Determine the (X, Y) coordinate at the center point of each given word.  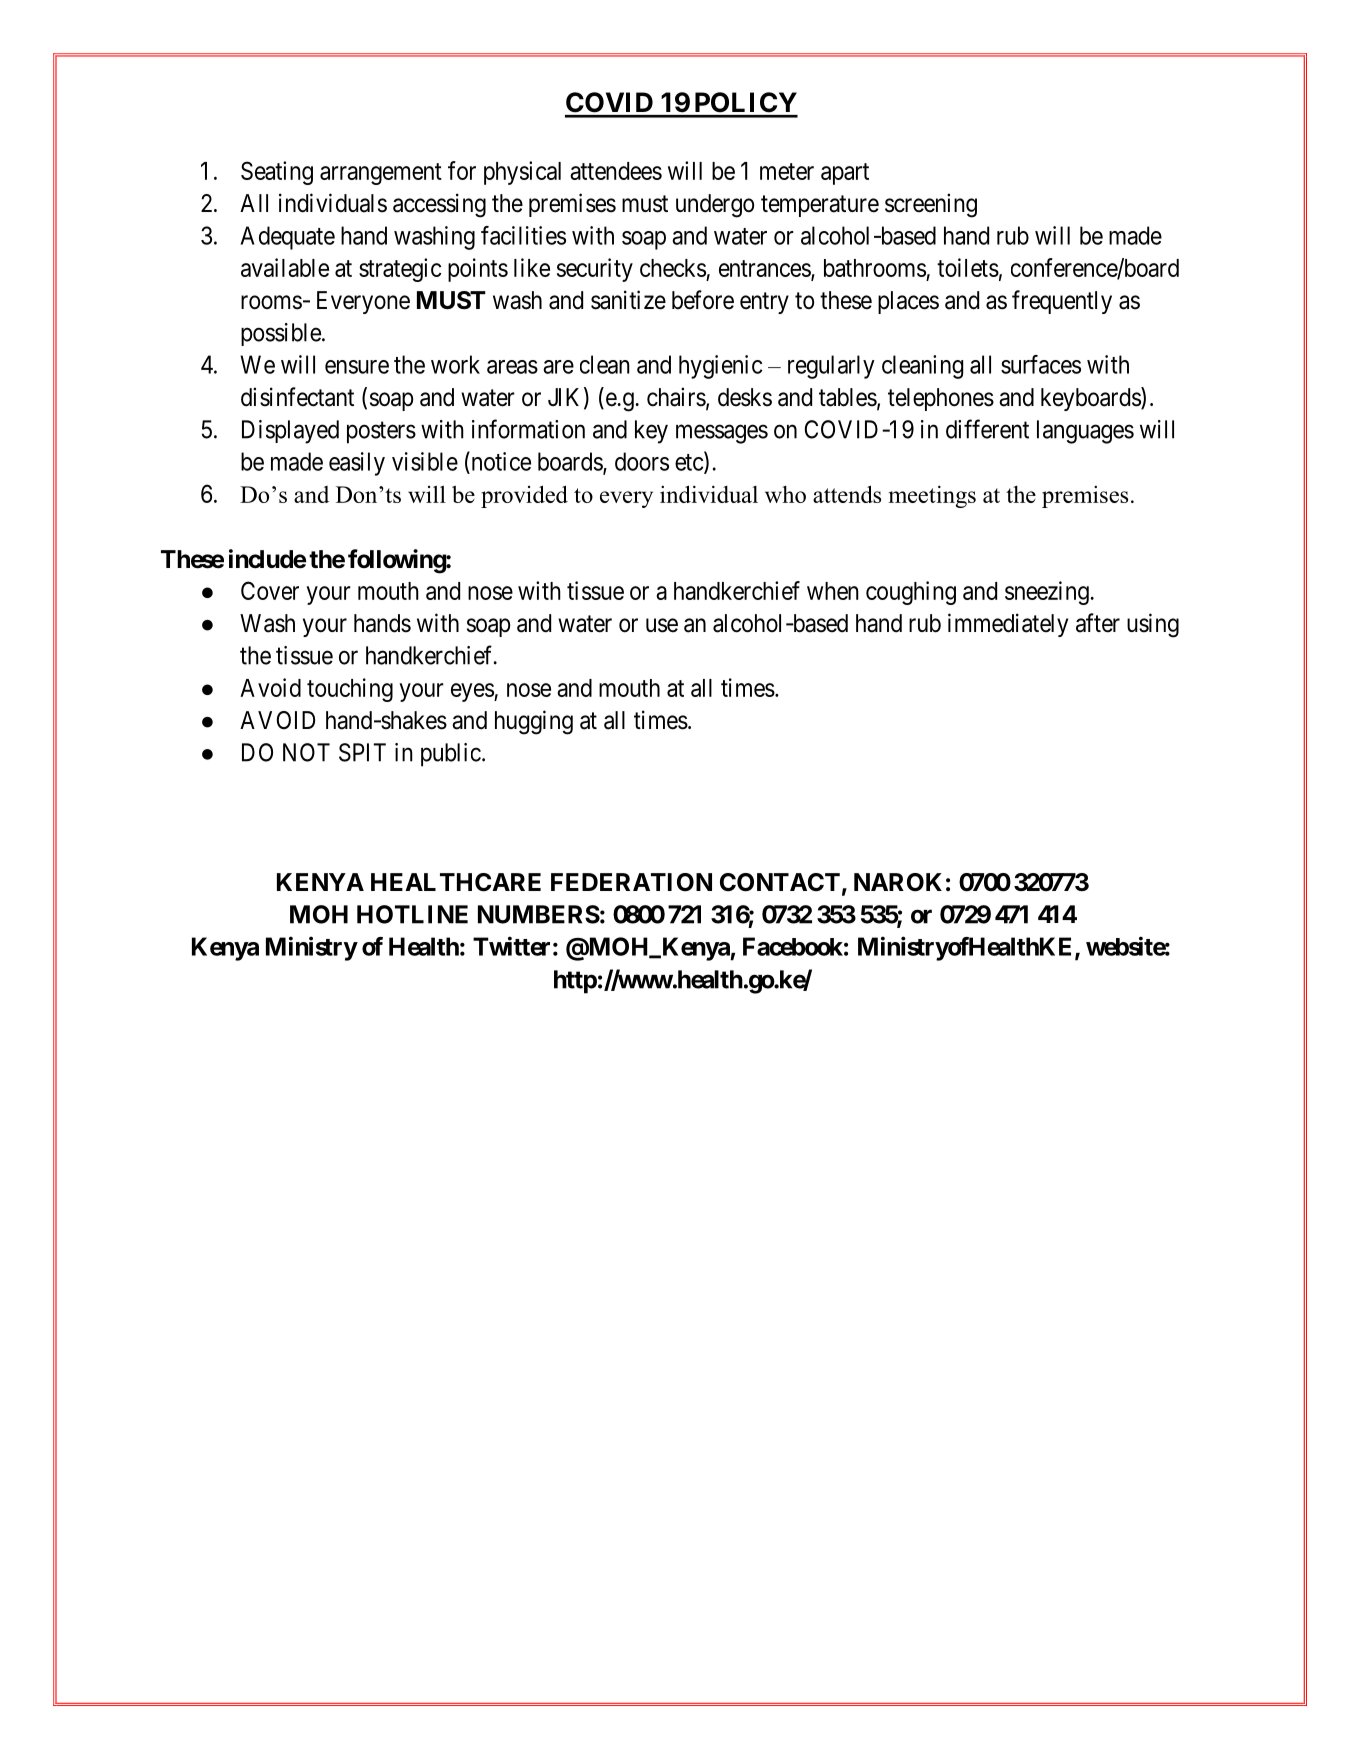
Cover (270, 590)
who (785, 494)
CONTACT (780, 882)
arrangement (381, 174)
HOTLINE (412, 914)
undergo (715, 206)
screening (931, 205)
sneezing (1048, 593)
